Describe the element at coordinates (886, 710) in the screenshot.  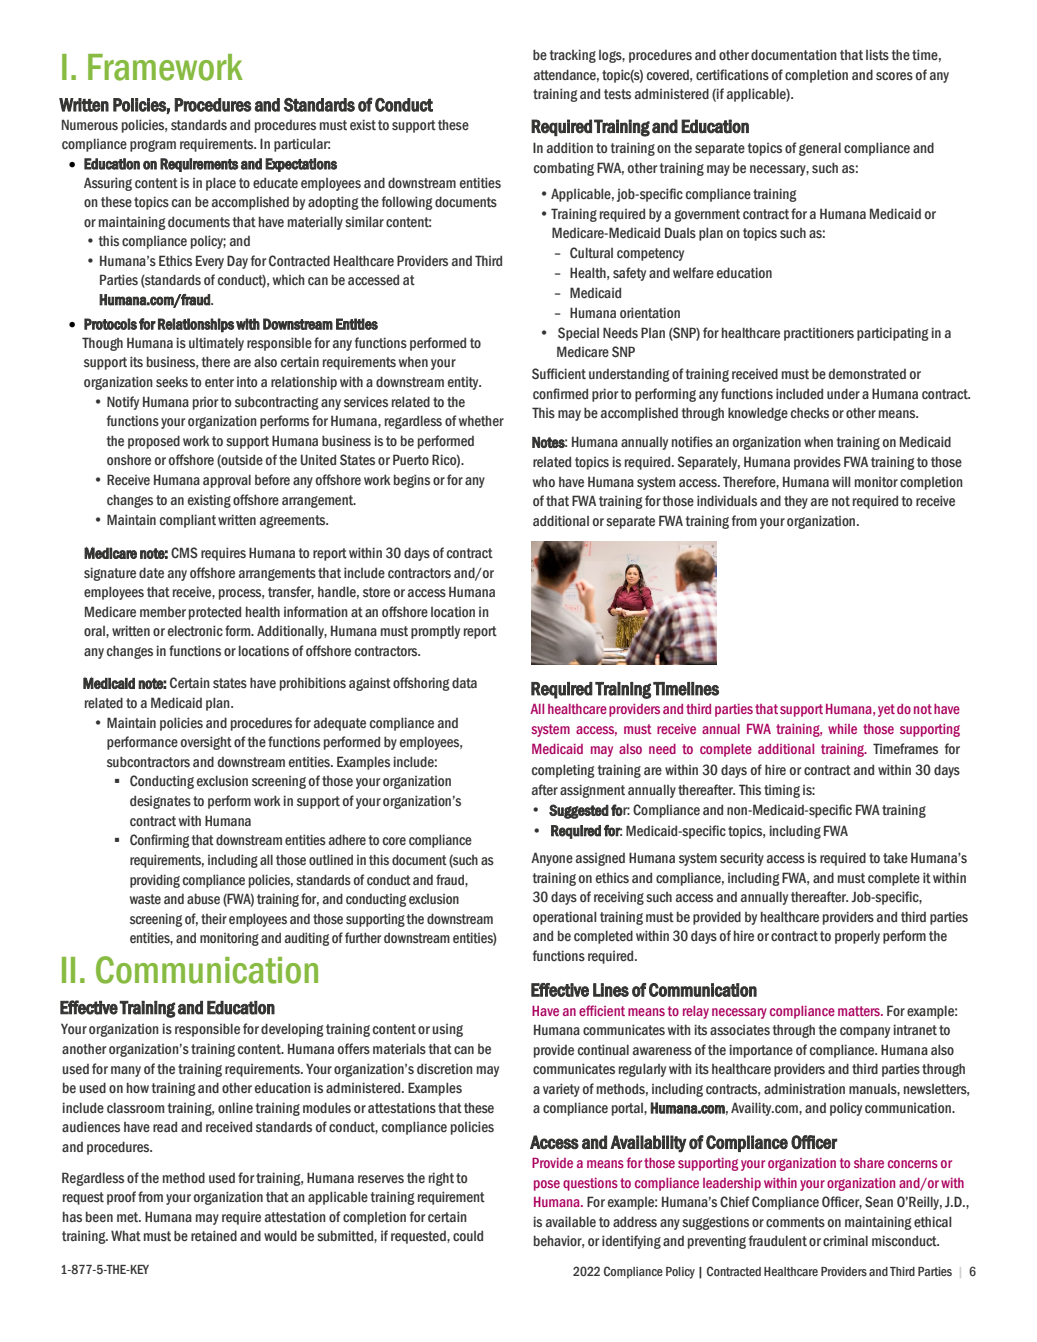
I see `yet` at that location.
